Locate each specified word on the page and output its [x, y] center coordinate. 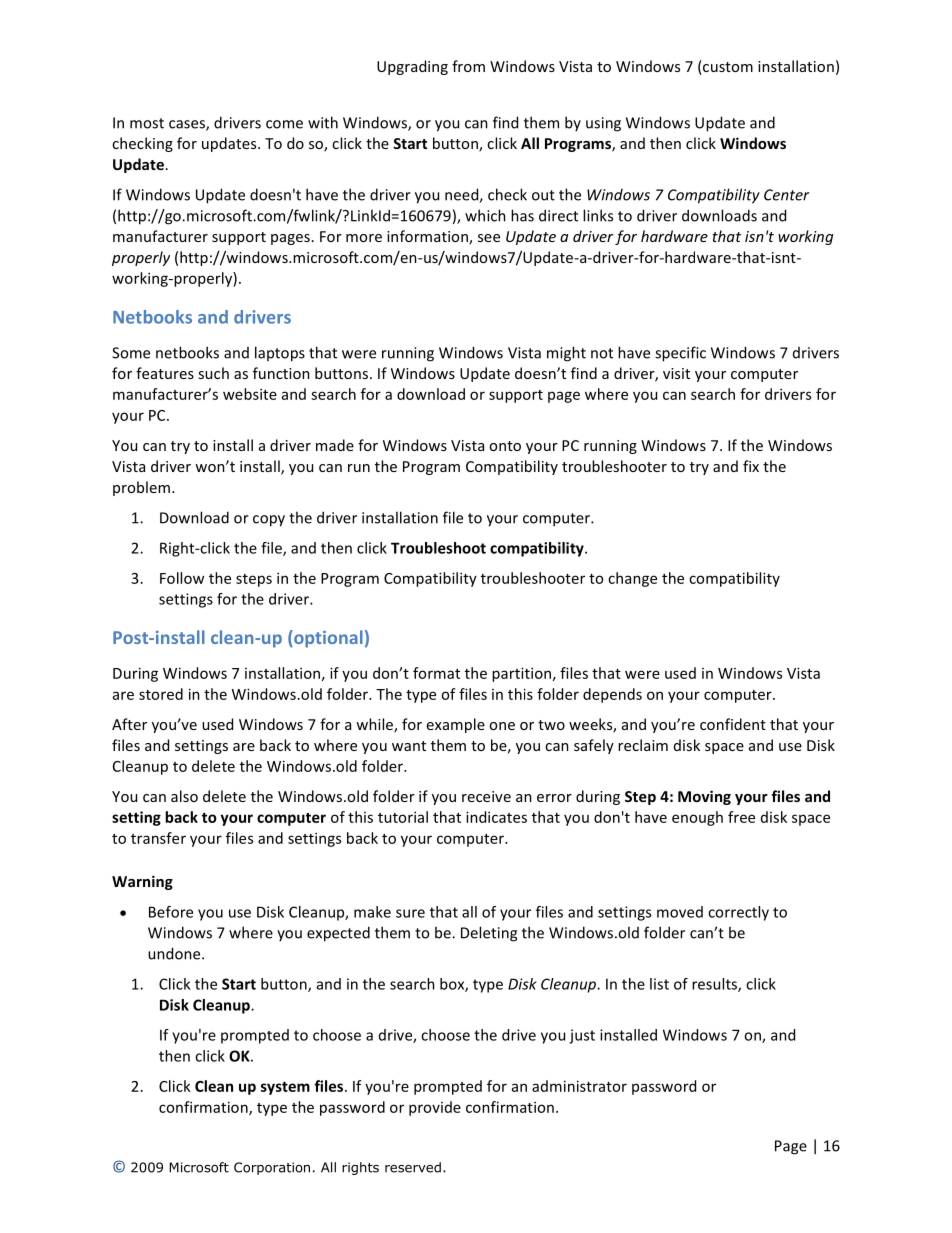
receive [486, 796]
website [250, 394]
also [184, 796]
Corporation [272, 1168]
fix [751, 466]
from [468, 66]
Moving [704, 797]
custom [727, 67]
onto [505, 446]
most [147, 123]
